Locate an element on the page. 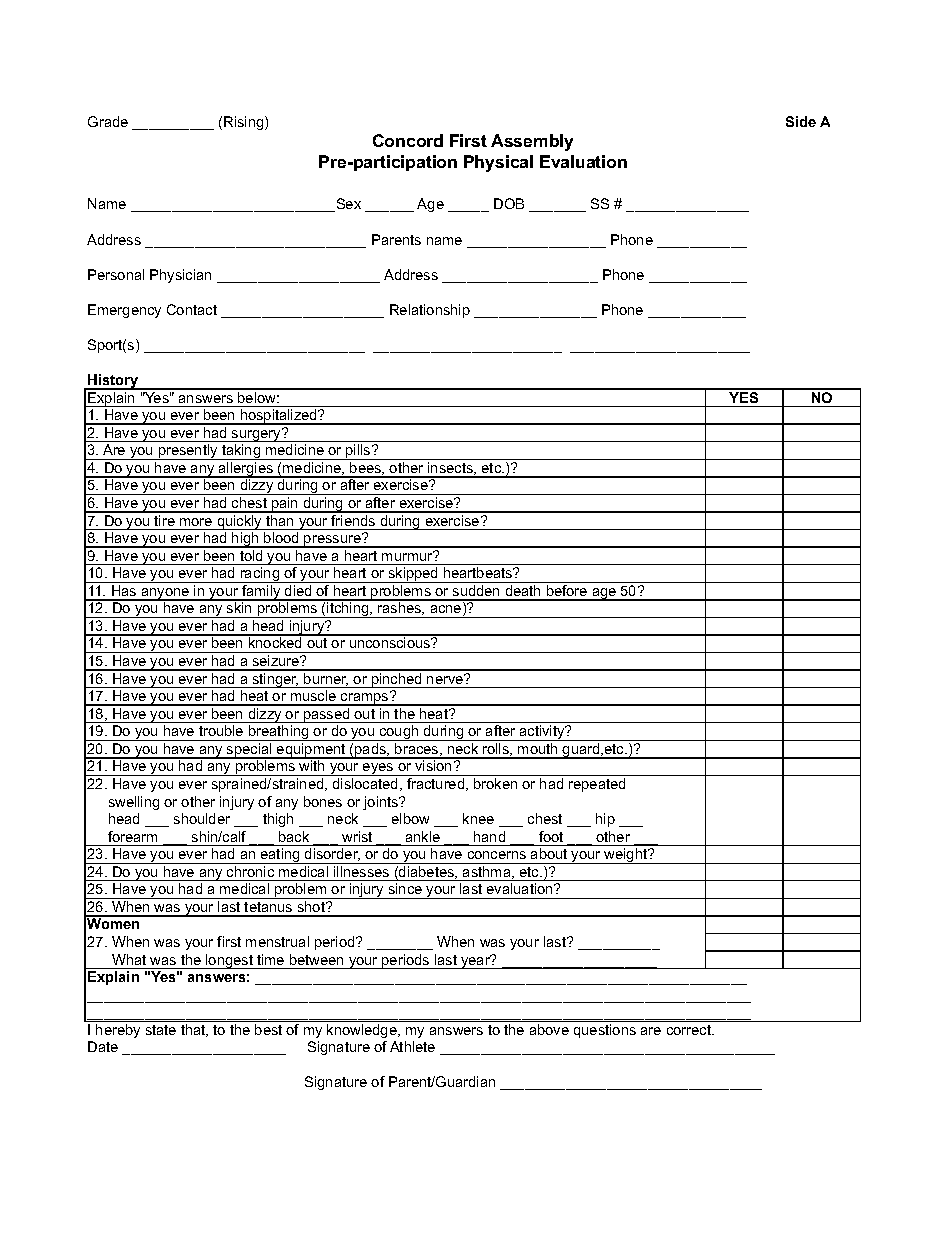 The image size is (952, 1233). Concord is located at coordinates (408, 140).
